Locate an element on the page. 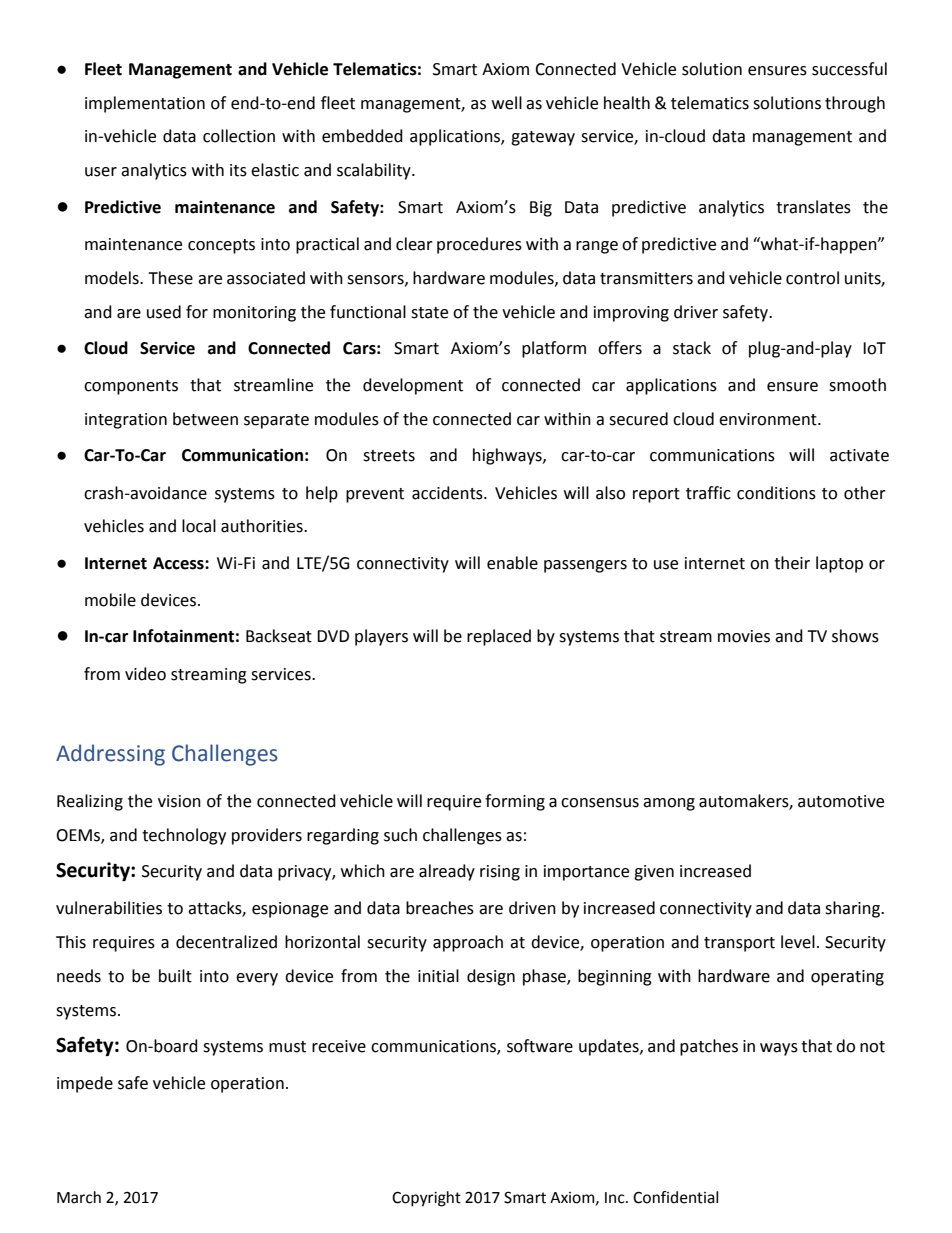 The image size is (952, 1233). highways is located at coordinates (508, 456).
